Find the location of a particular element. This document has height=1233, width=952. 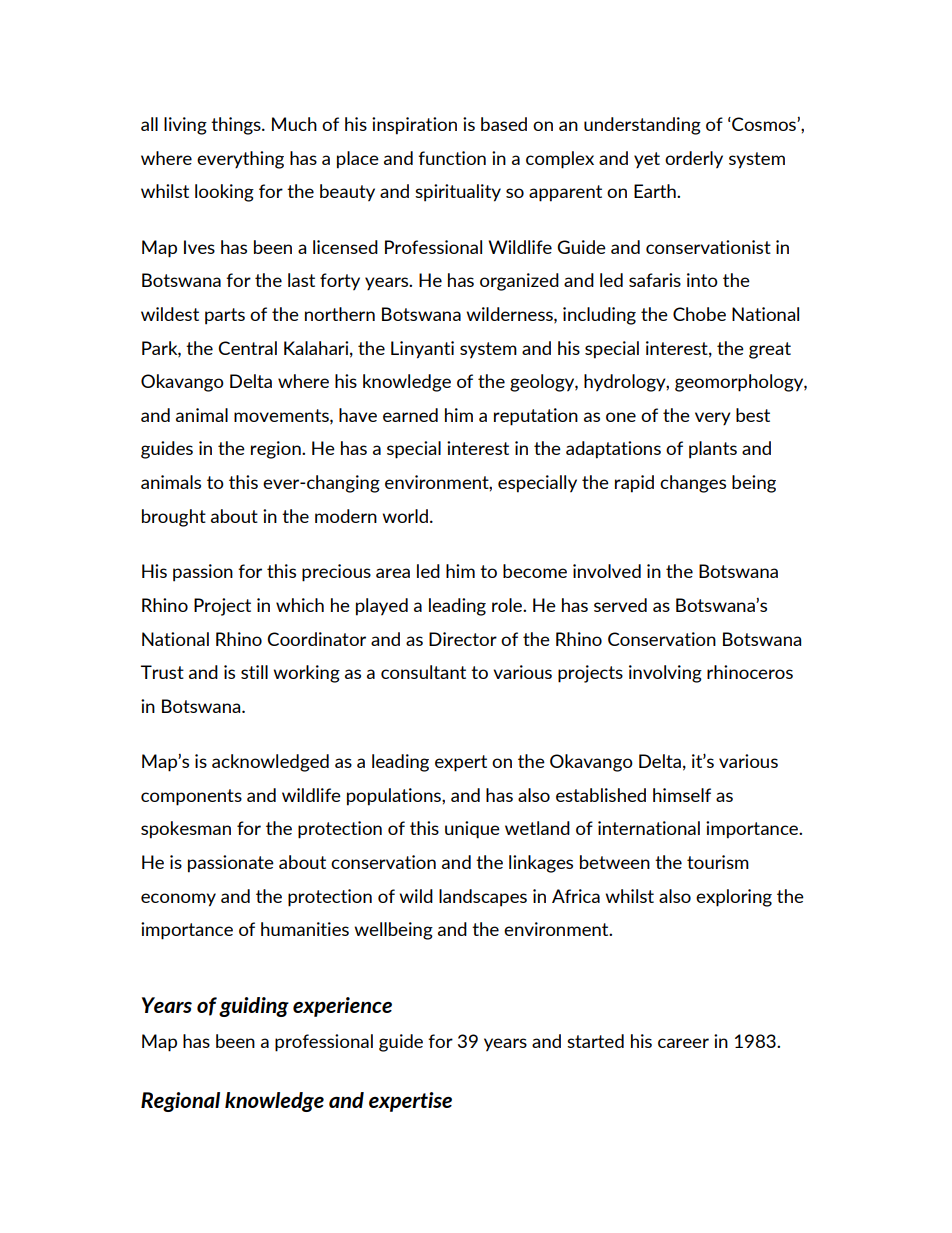

things is located at coordinates (237, 126).
